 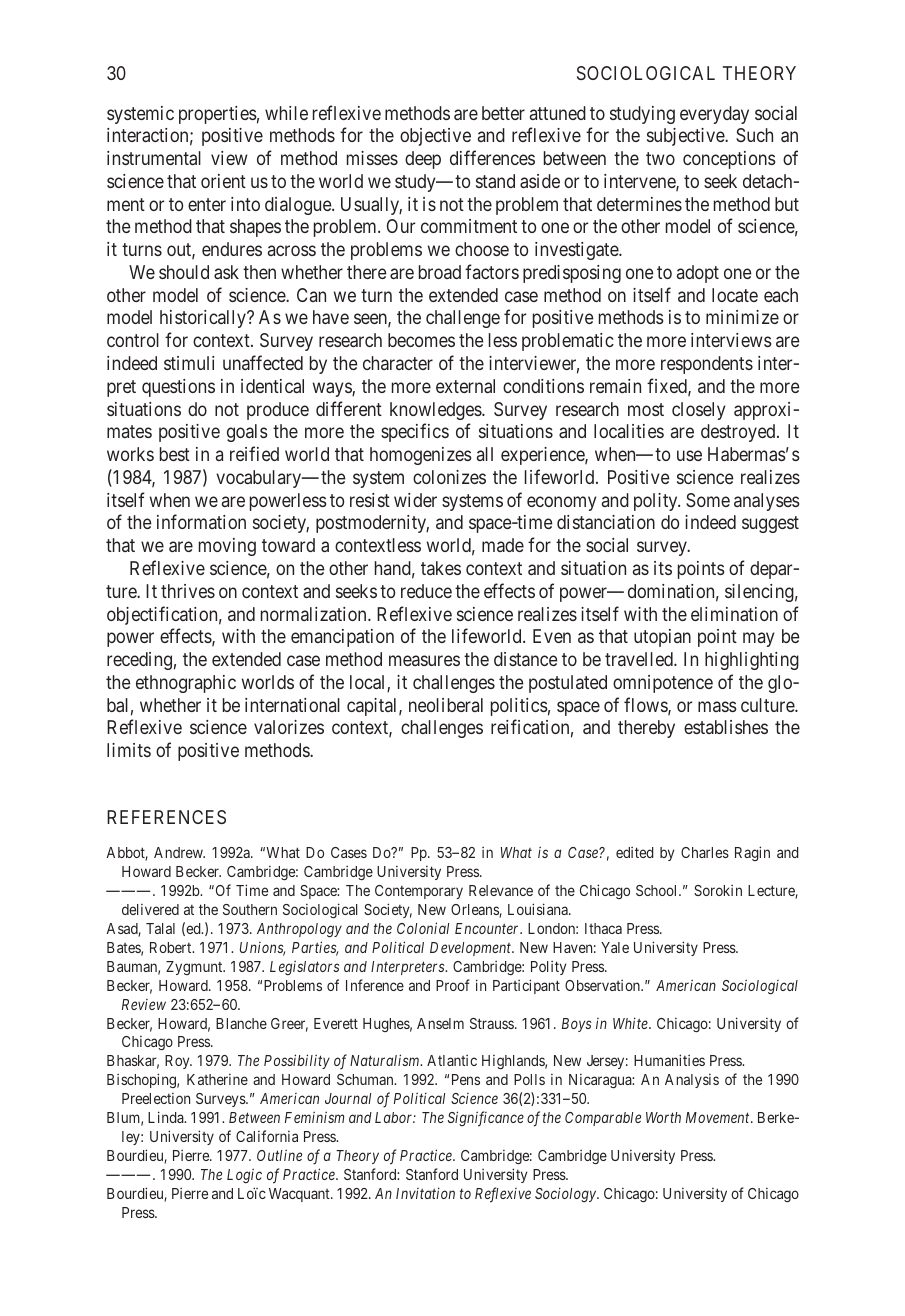 I want to click on Pens, so click(x=466, y=1079).
